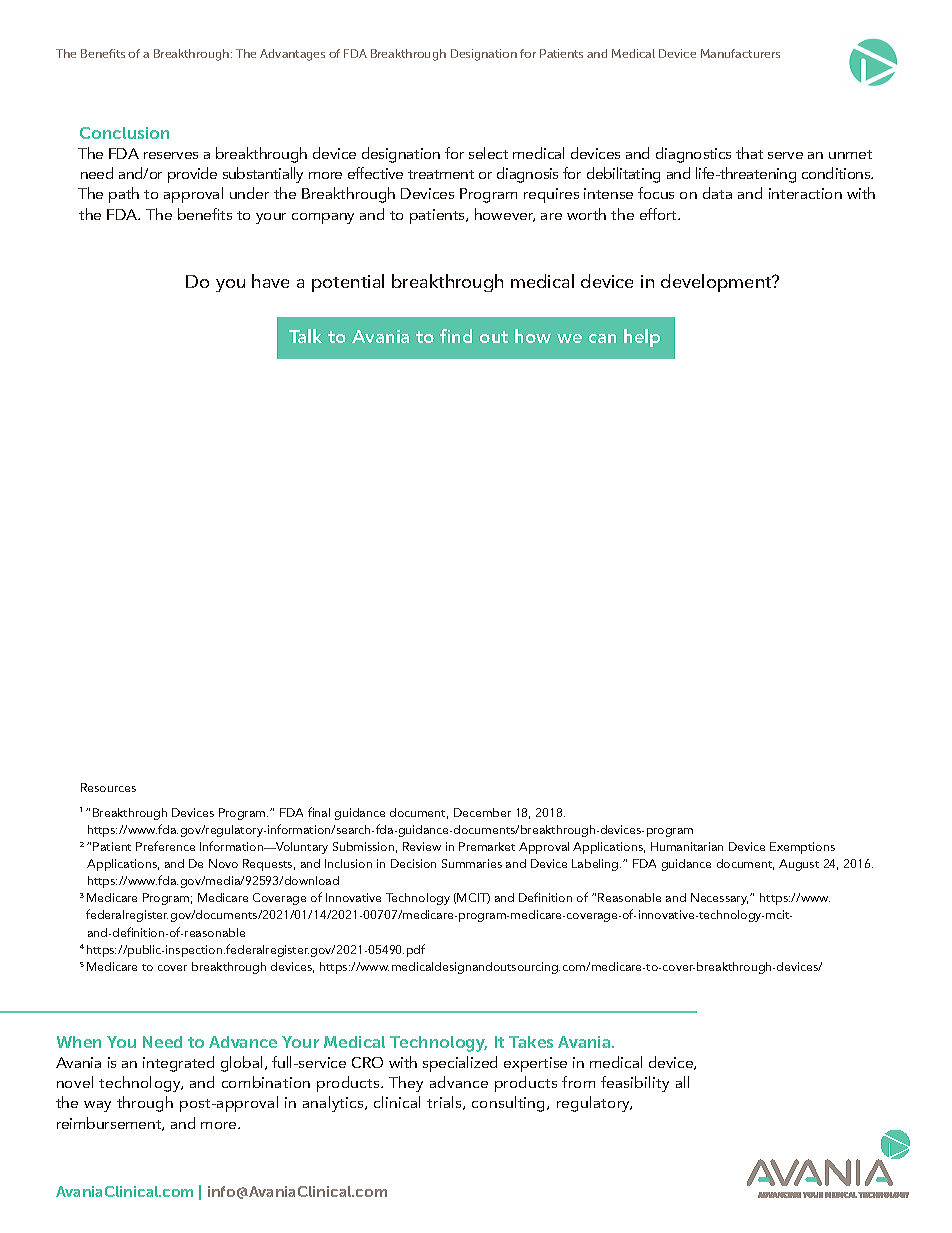 Image resolution: width=952 pixels, height=1233 pixels. Describe the element at coordinates (178, 1064) in the page. I see `integrated` at that location.
